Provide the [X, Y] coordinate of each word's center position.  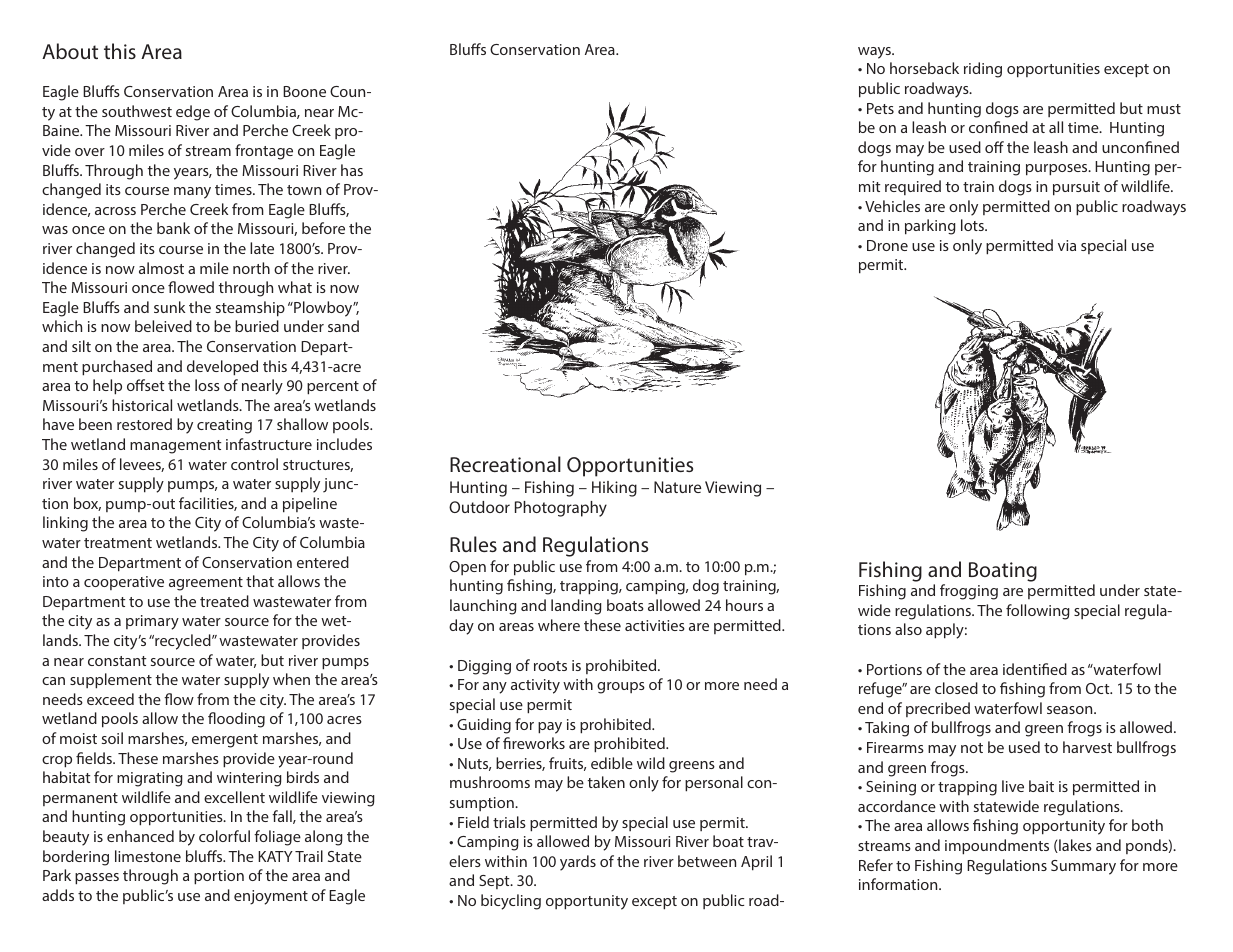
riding [983, 70]
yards [578, 863]
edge [193, 113]
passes [97, 879]
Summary [1083, 867]
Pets [880, 108]
